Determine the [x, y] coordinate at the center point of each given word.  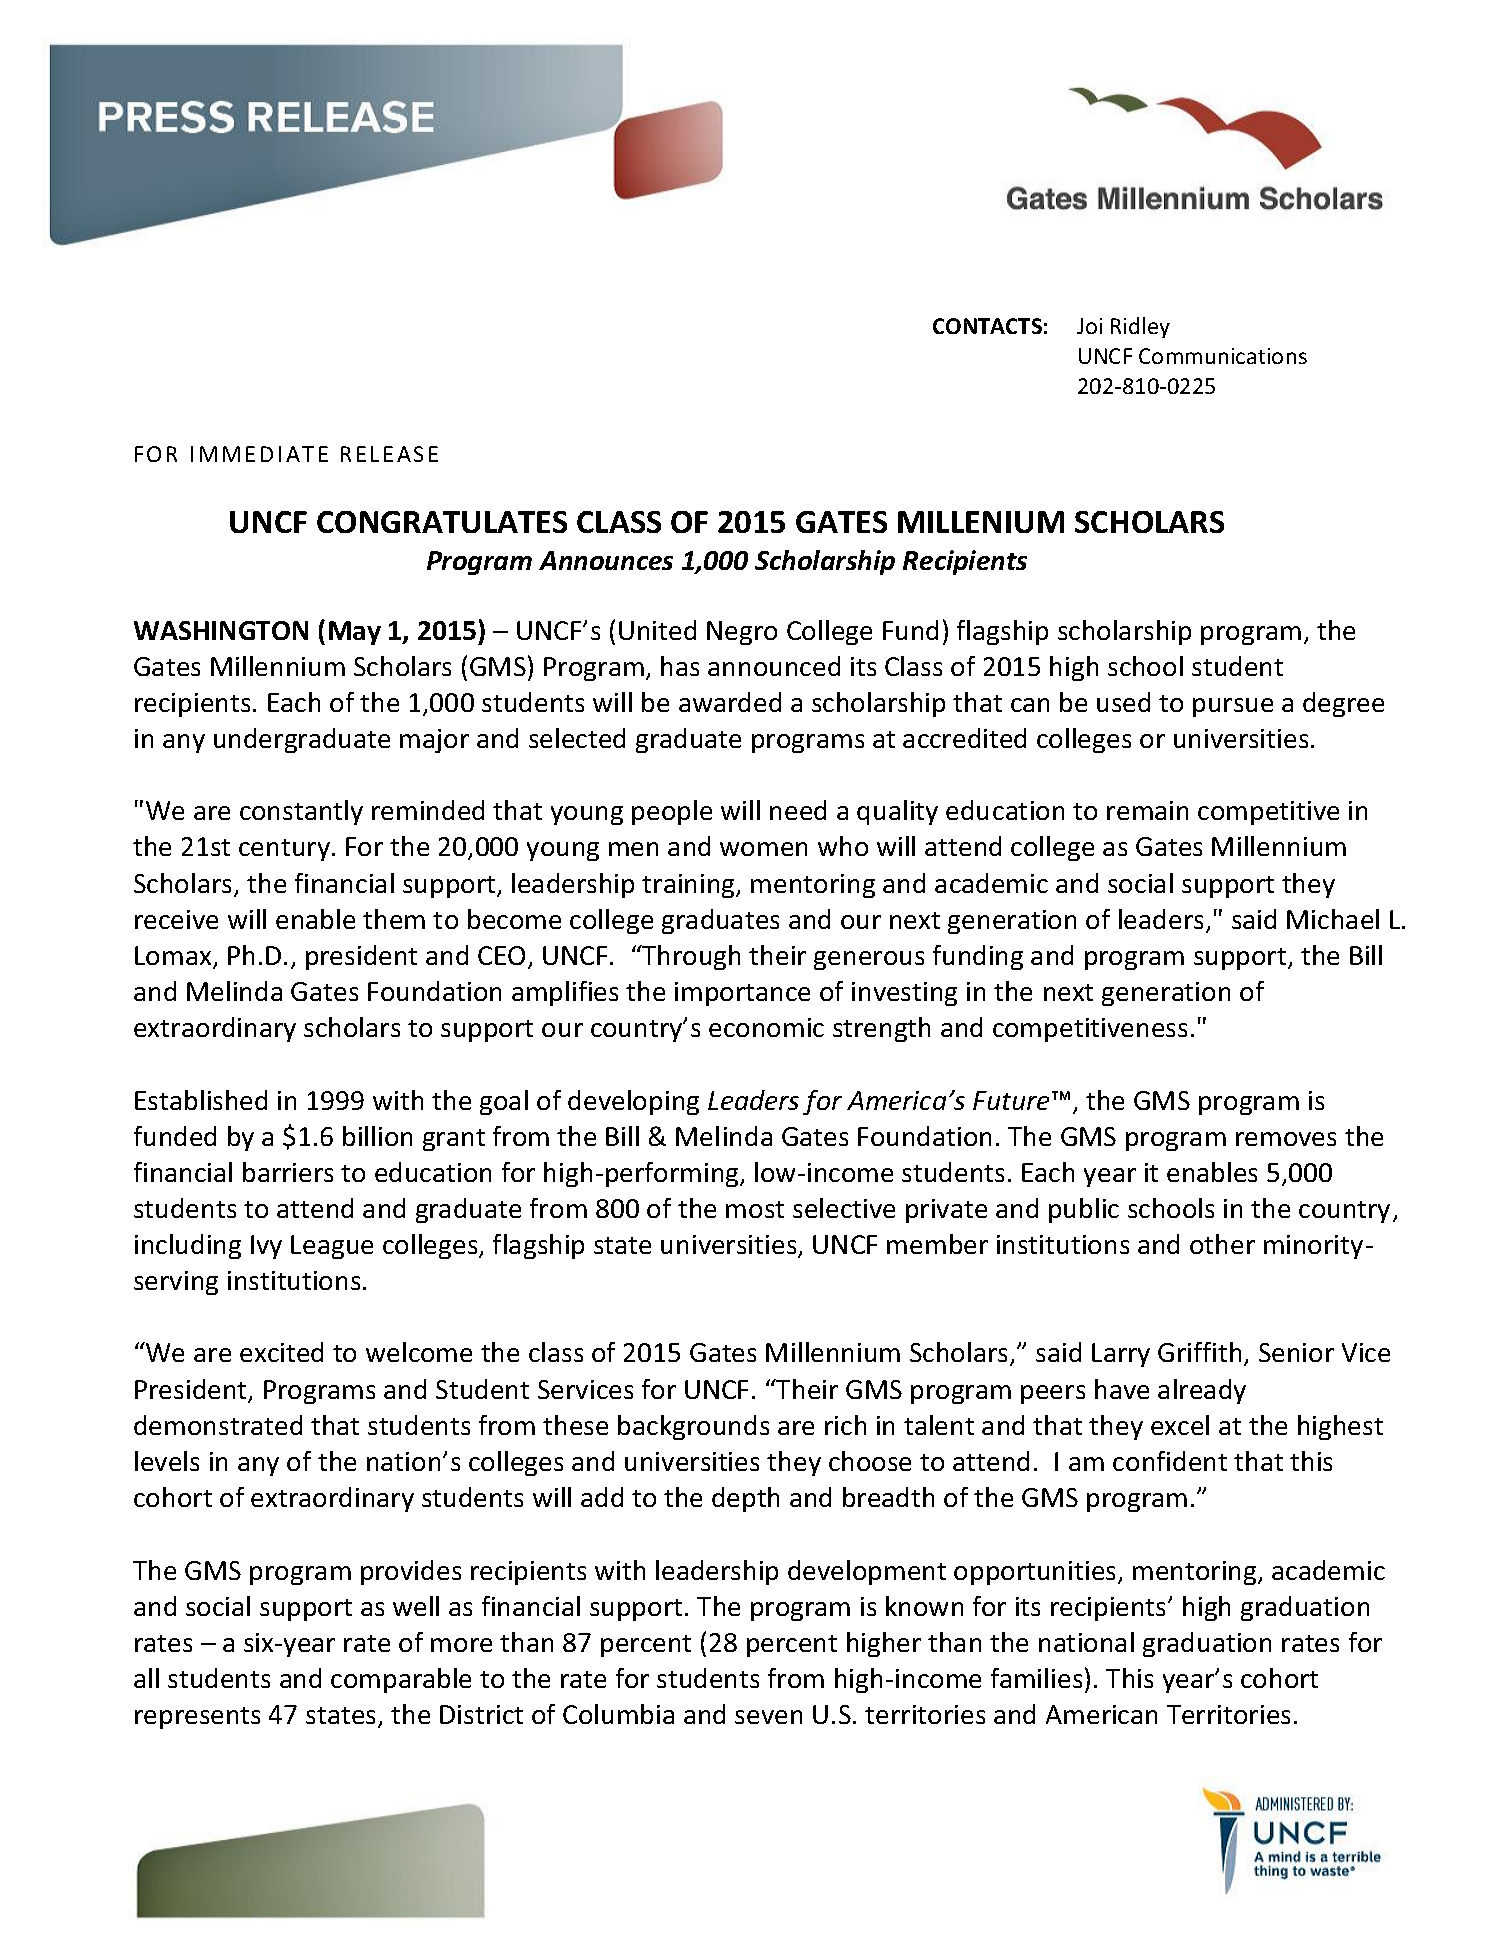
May [355, 633]
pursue [1233, 707]
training [689, 886]
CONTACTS [987, 326]
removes [1286, 1139]
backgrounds [693, 1427]
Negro [742, 633]
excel [1180, 1425]
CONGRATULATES [442, 522]
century [286, 850]
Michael [1333, 919]
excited [281, 1352]
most [755, 1209]
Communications [1223, 356]
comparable [401, 1680]
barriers [288, 1172]
